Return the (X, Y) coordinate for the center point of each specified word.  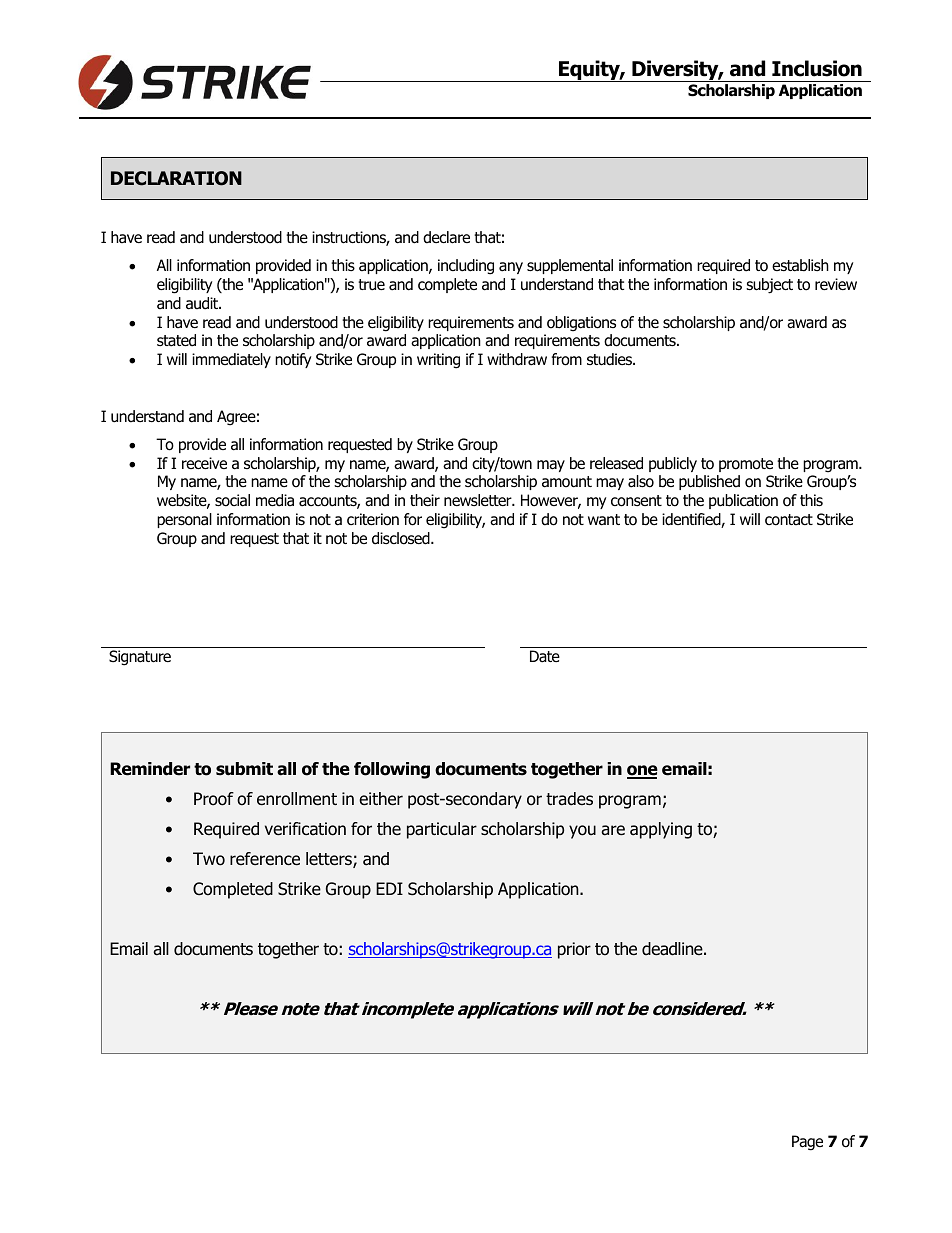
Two (209, 859)
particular (442, 830)
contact (789, 520)
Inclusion (817, 68)
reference (265, 859)
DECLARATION (176, 178)
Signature (140, 658)
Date (545, 656)
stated (176, 340)
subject (769, 286)
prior (574, 950)
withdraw (517, 359)
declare (446, 237)
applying (661, 830)
